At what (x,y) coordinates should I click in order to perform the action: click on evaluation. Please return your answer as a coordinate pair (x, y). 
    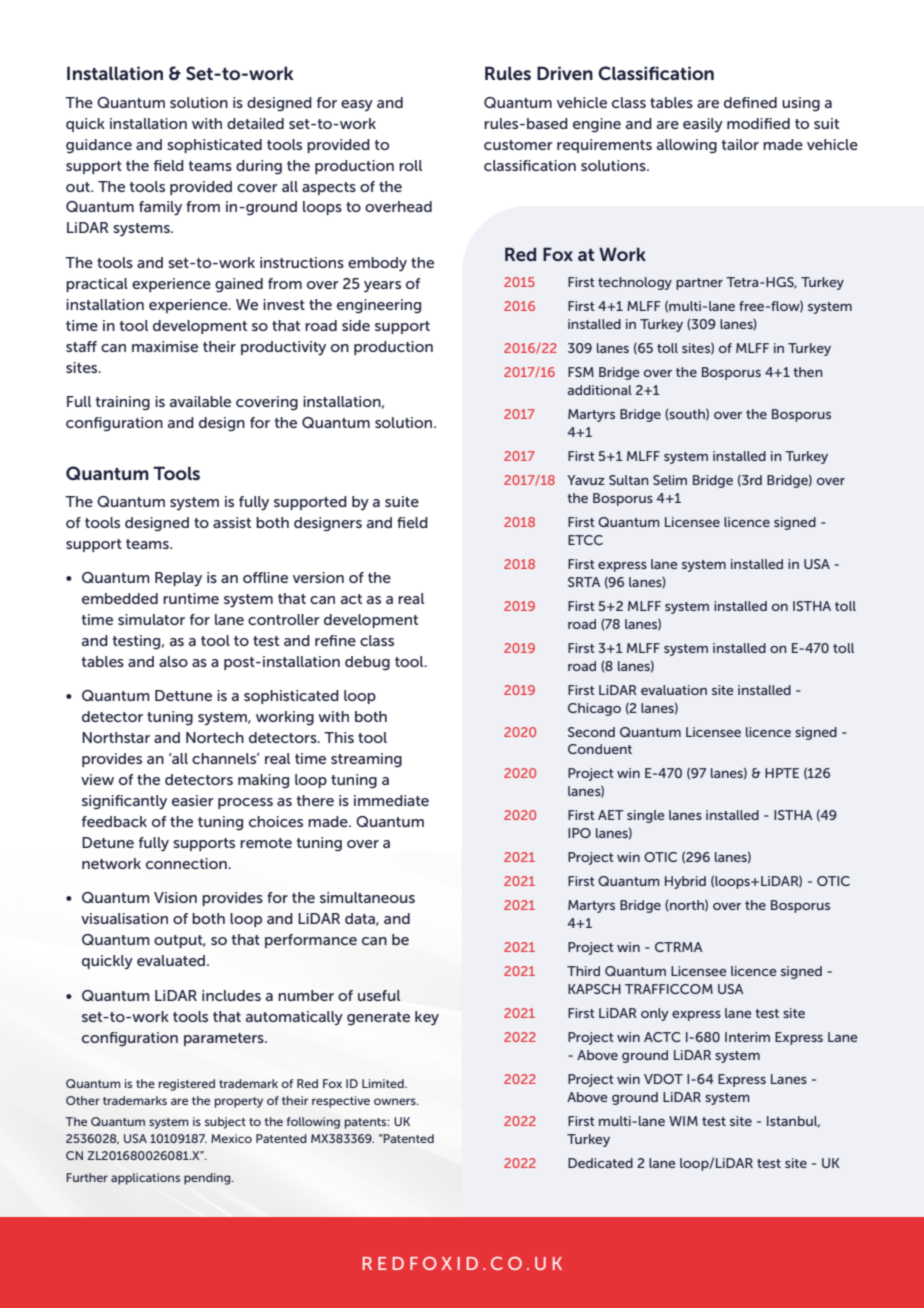
    Looking at the image, I should click on (674, 690).
